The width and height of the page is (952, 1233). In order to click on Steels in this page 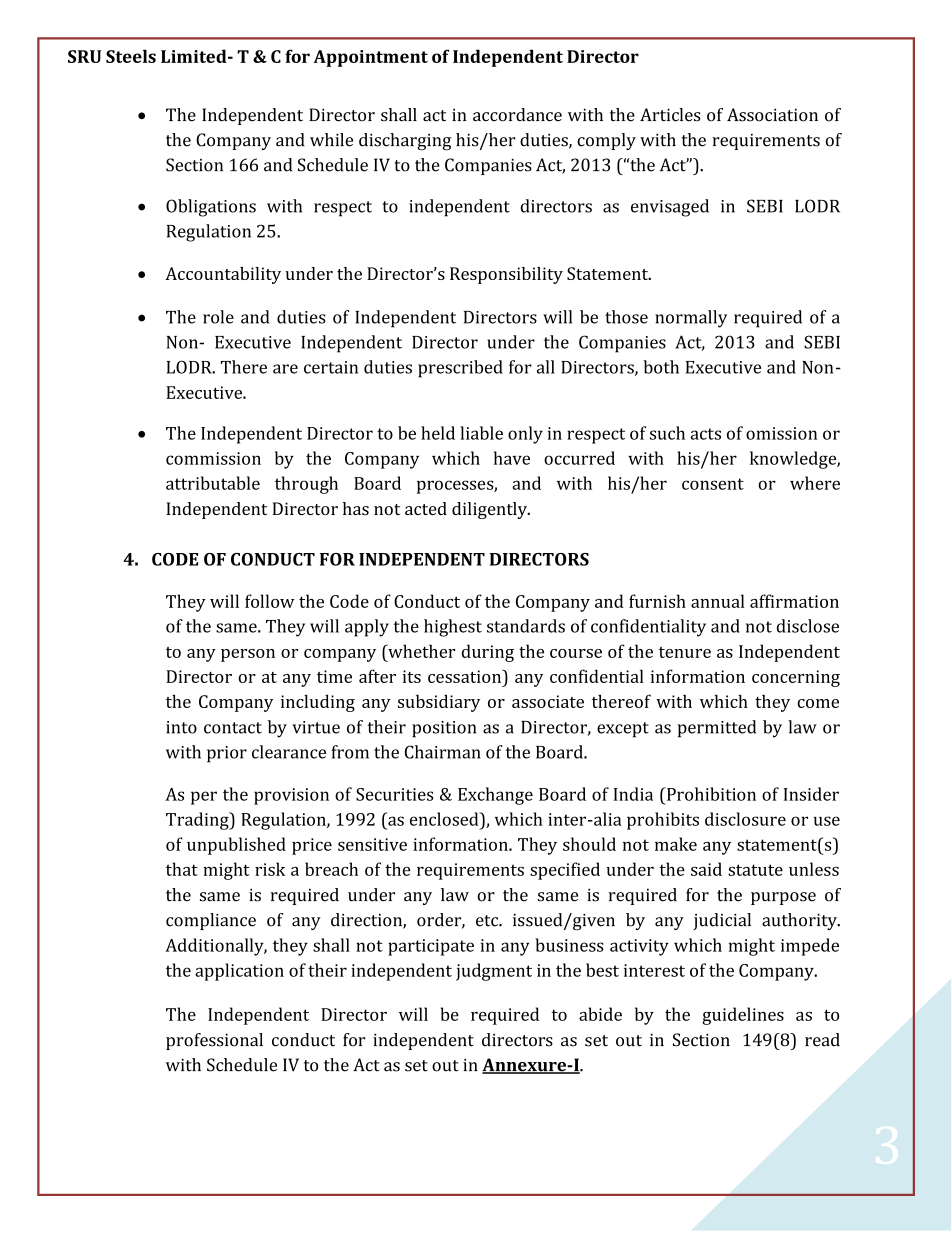, I will do `click(131, 56)`.
